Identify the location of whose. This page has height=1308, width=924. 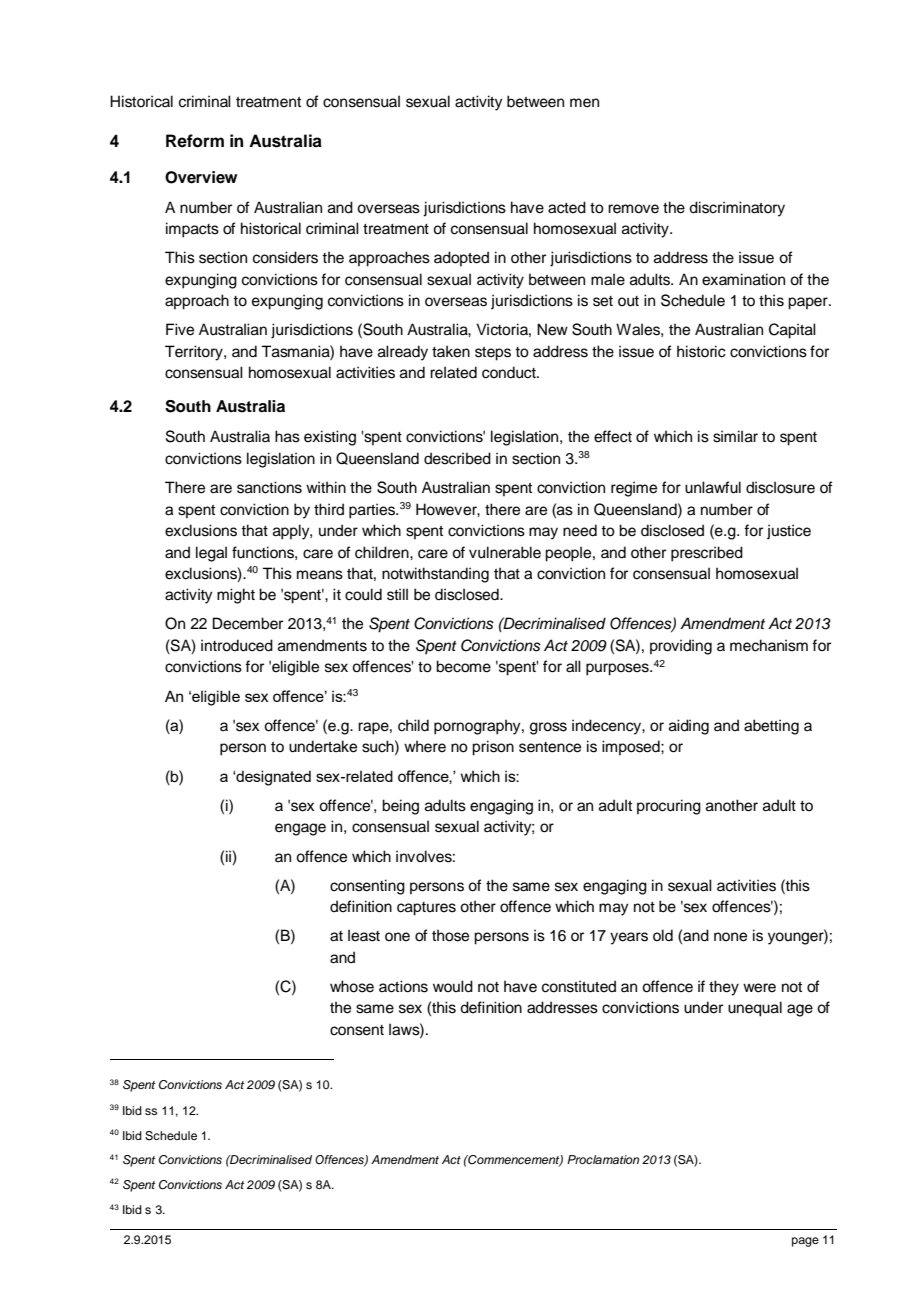
(352, 986).
